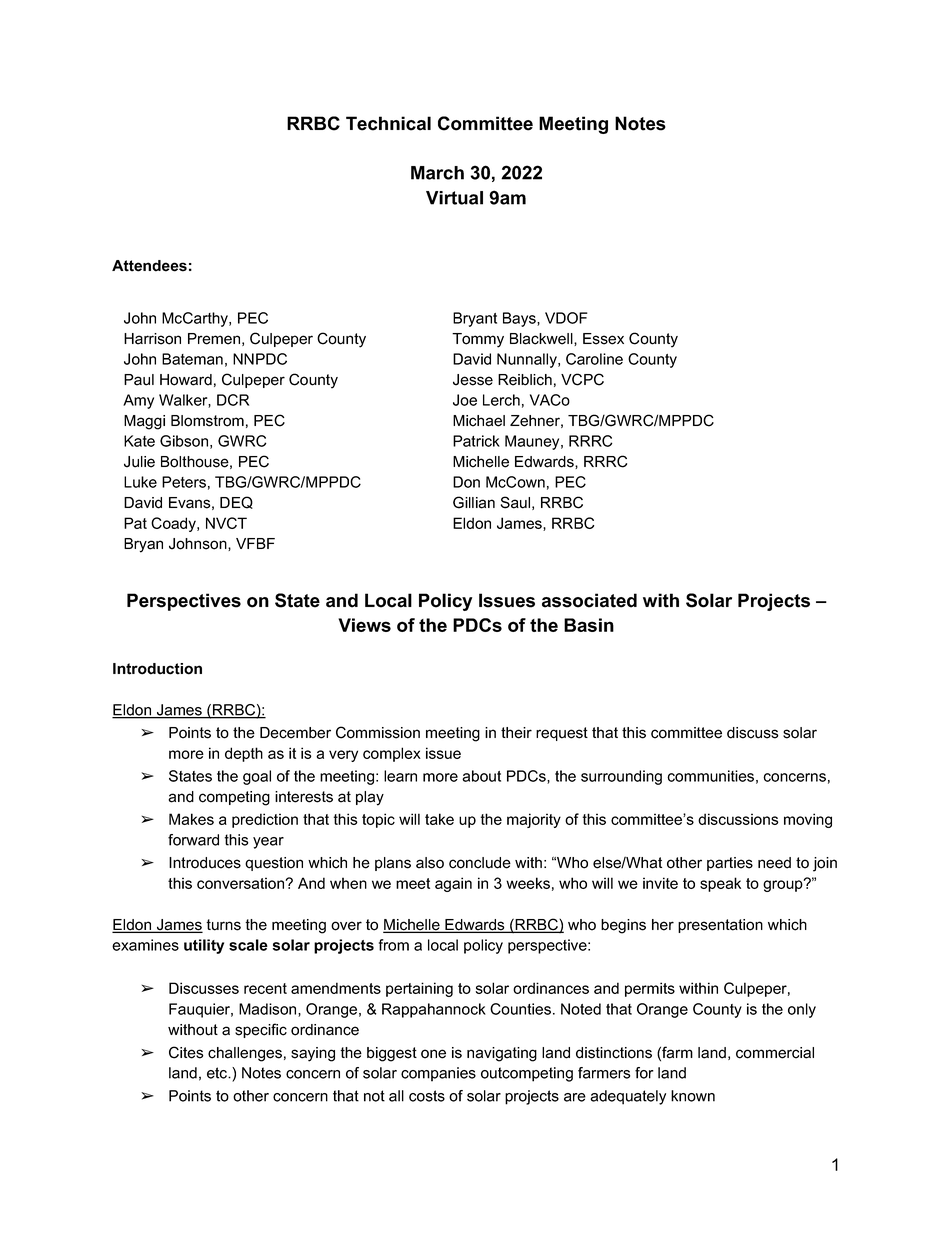 The image size is (952, 1233). What do you see at coordinates (454, 198) in the image?
I see `Virtual` at bounding box center [454, 198].
